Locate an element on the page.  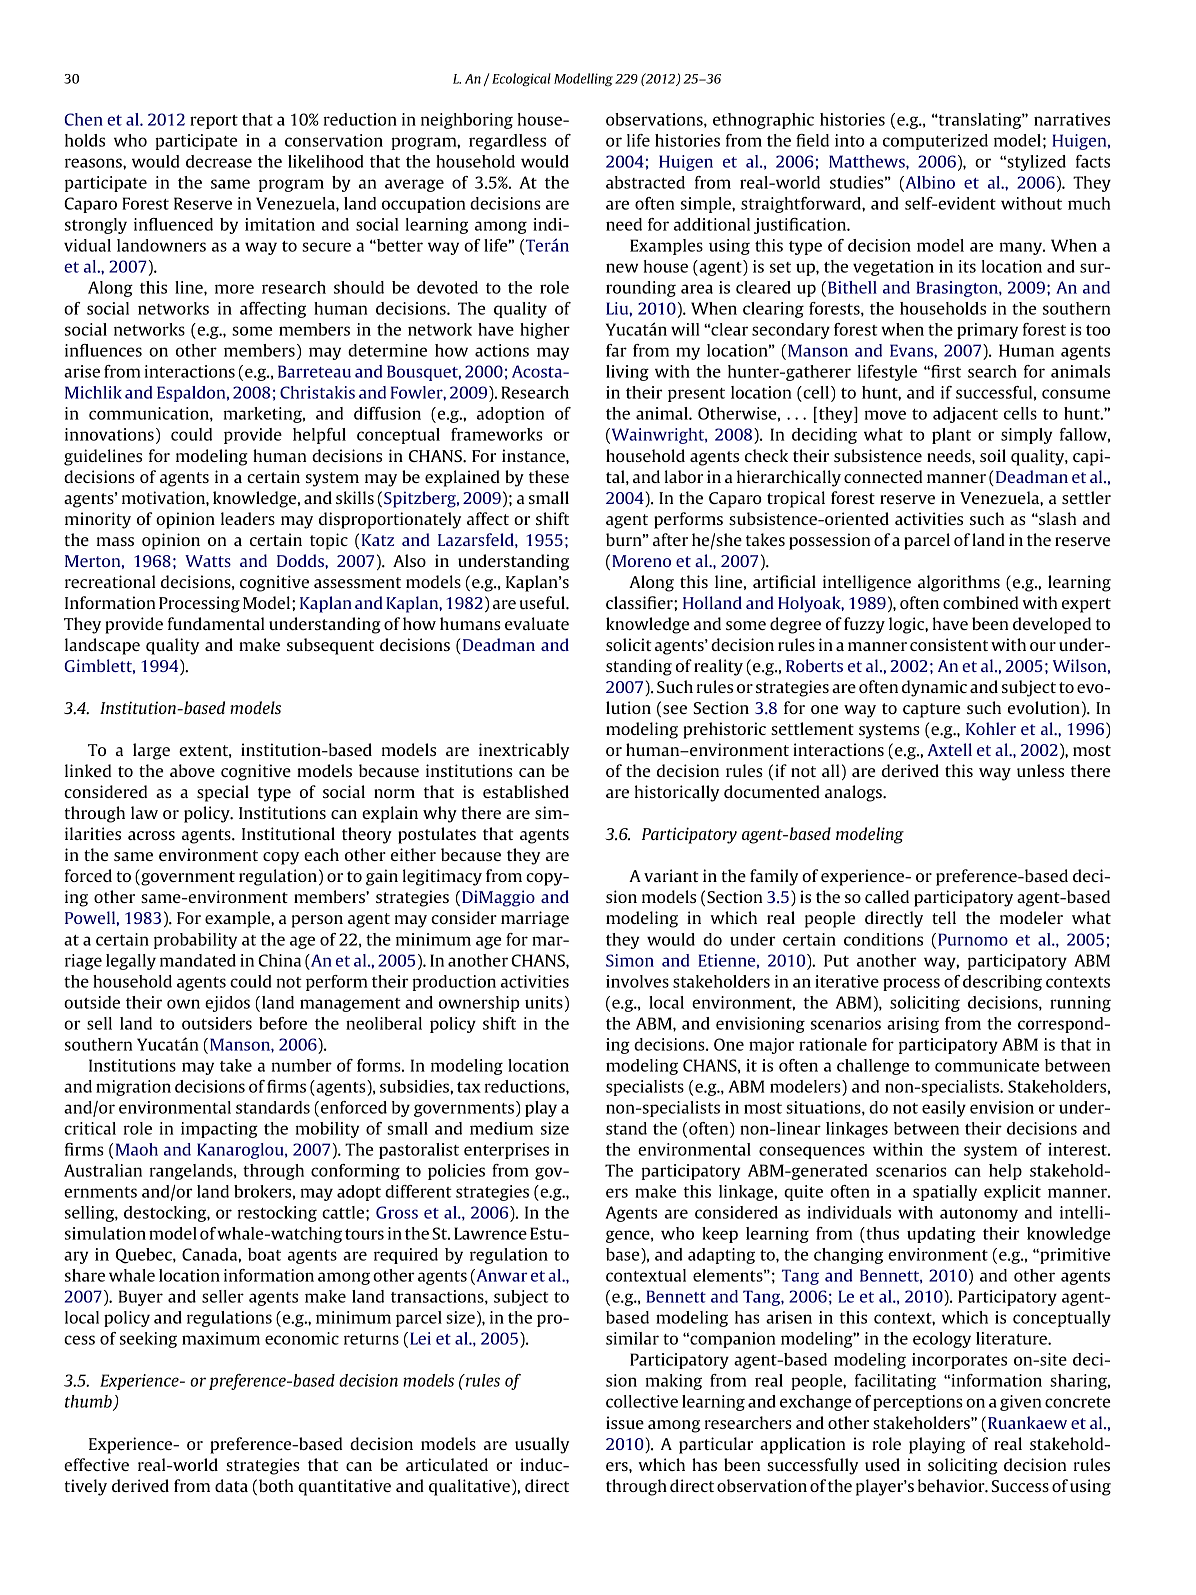
decrease is located at coordinates (219, 161).
